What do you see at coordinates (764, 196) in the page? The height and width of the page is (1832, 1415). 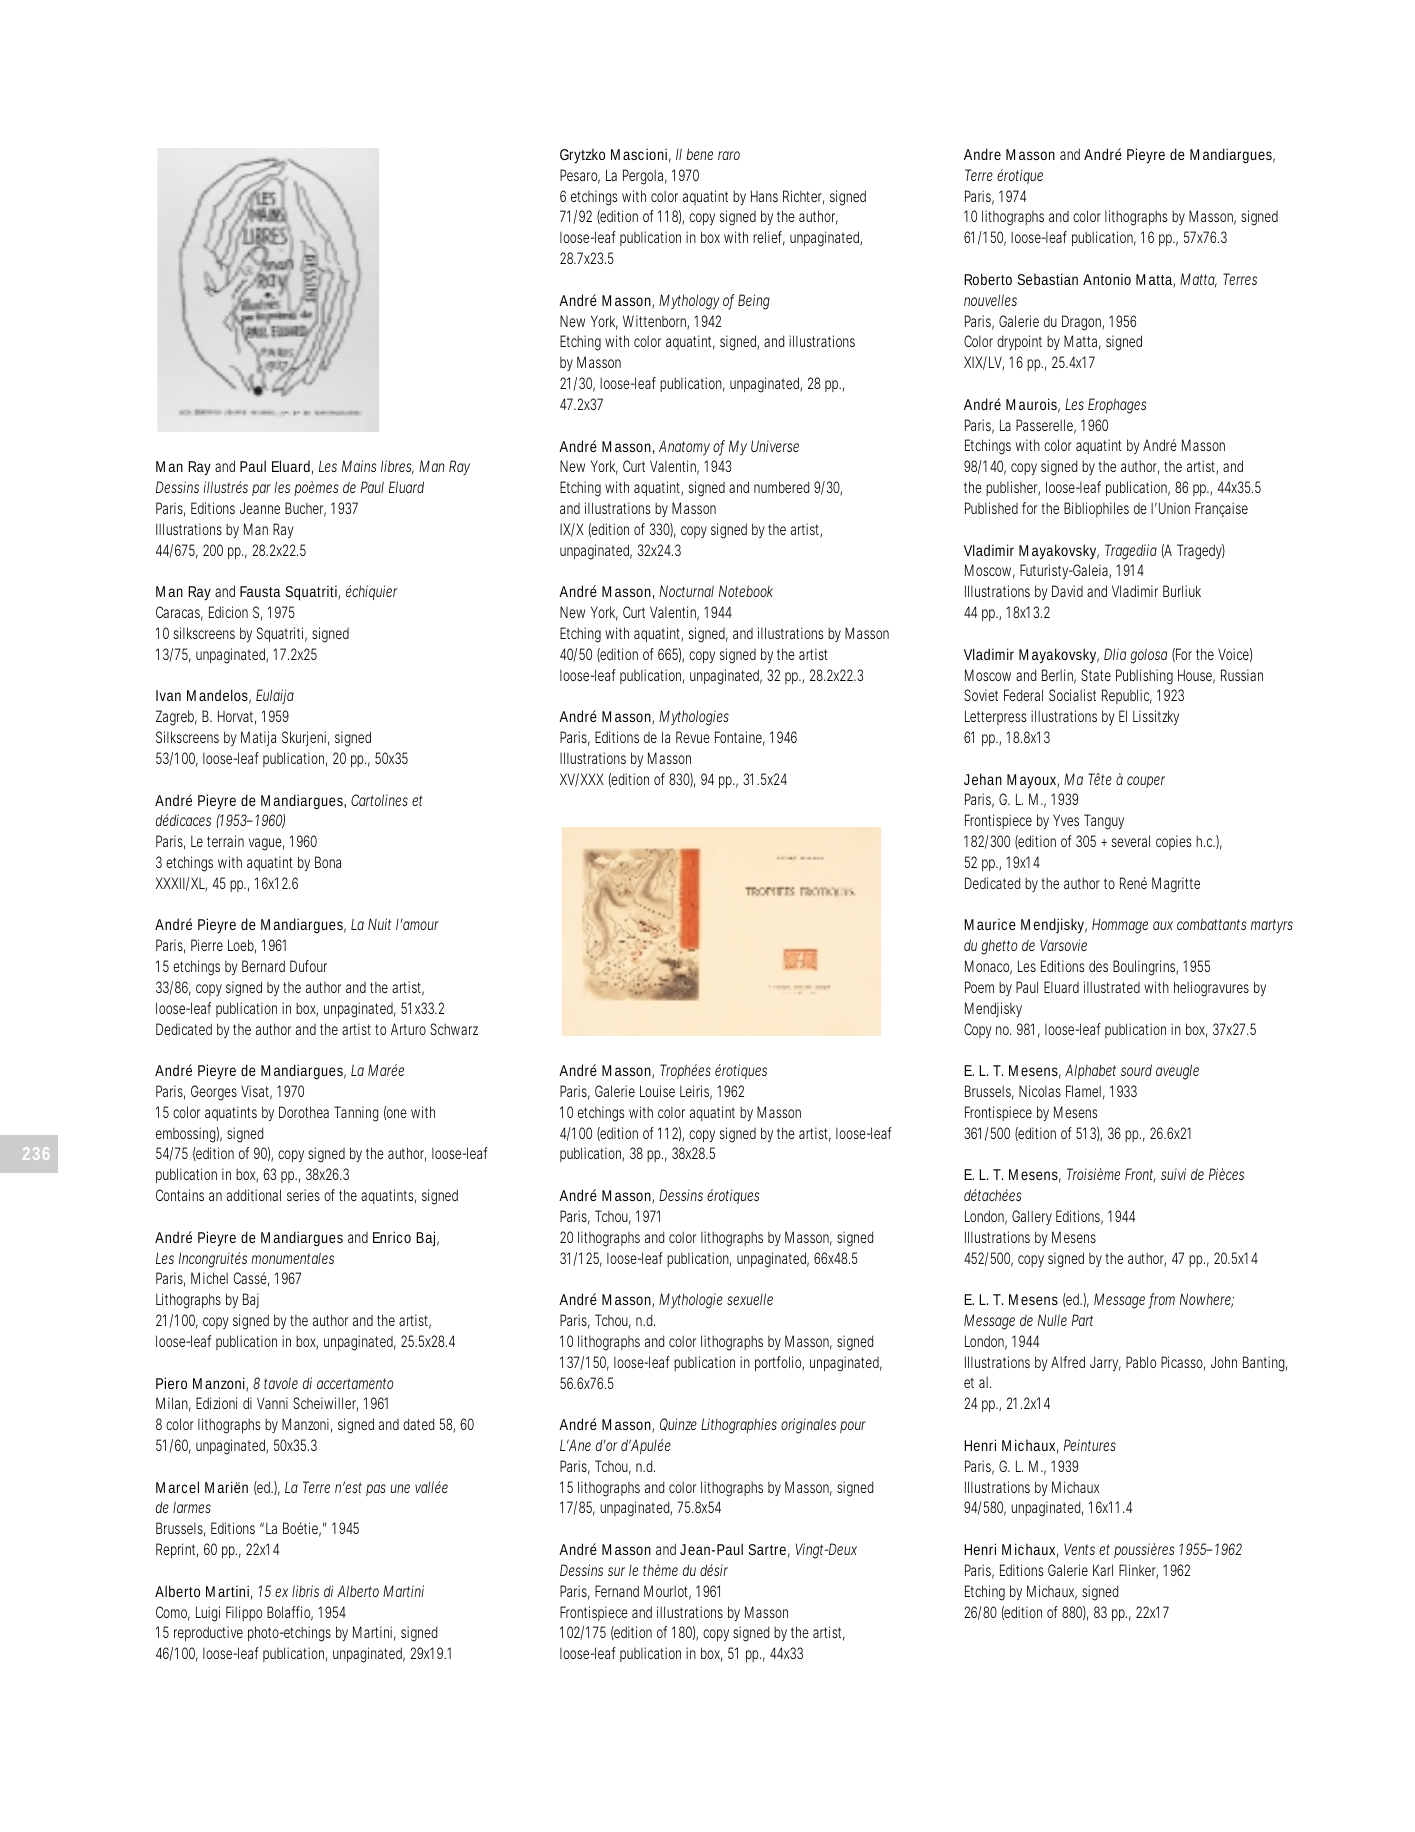 I see `Hans` at bounding box center [764, 196].
